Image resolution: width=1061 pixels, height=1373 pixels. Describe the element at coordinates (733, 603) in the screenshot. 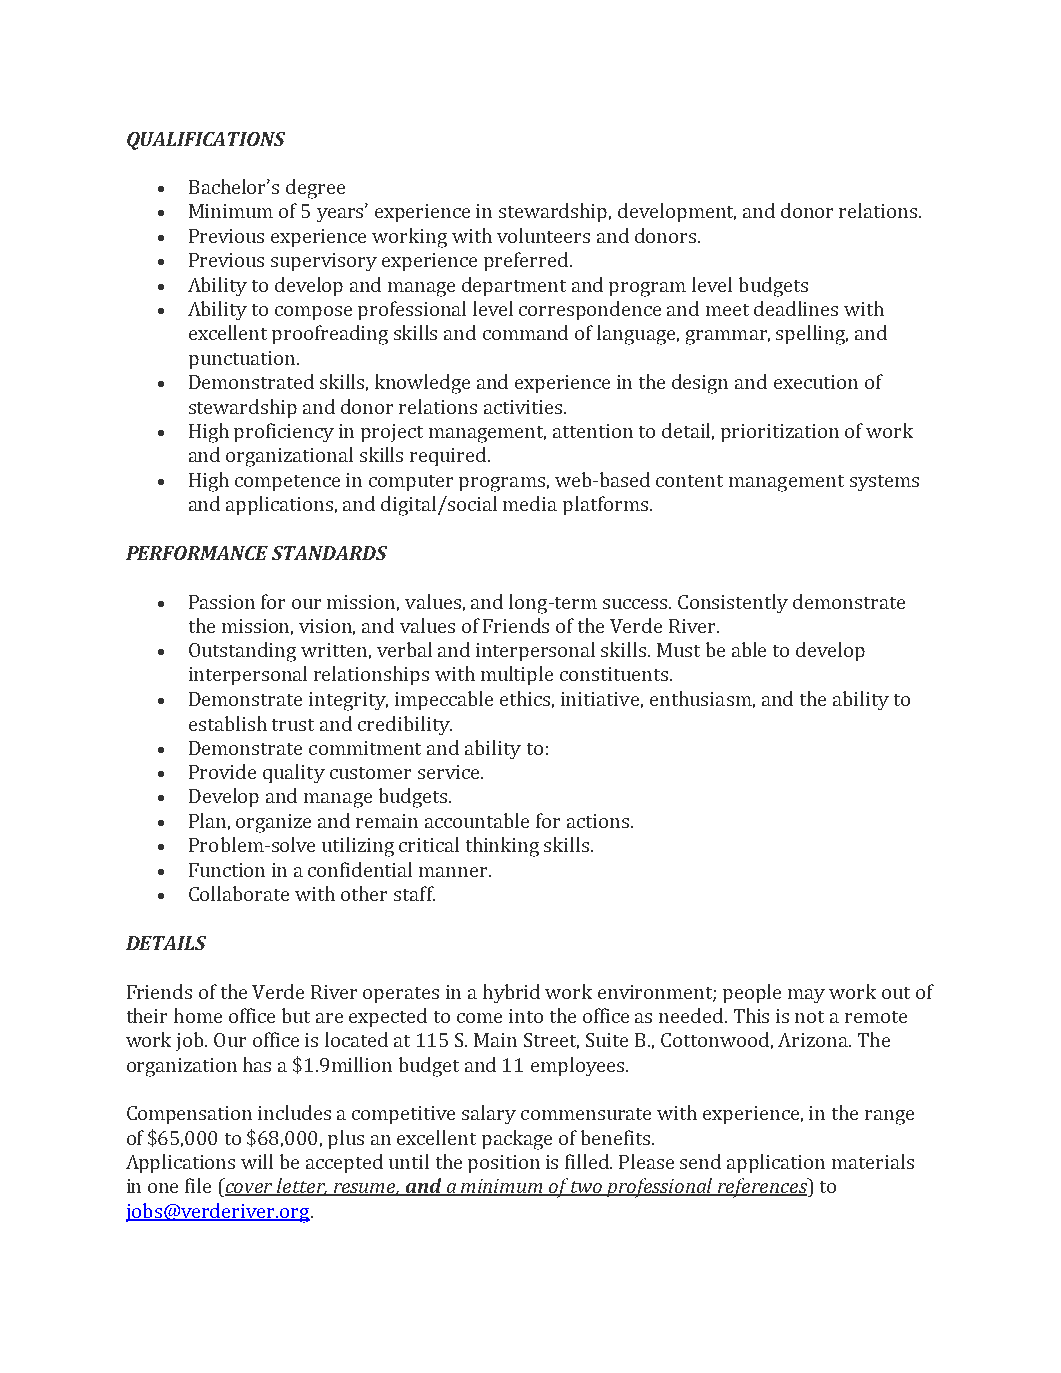

I see `Consistently` at that location.
